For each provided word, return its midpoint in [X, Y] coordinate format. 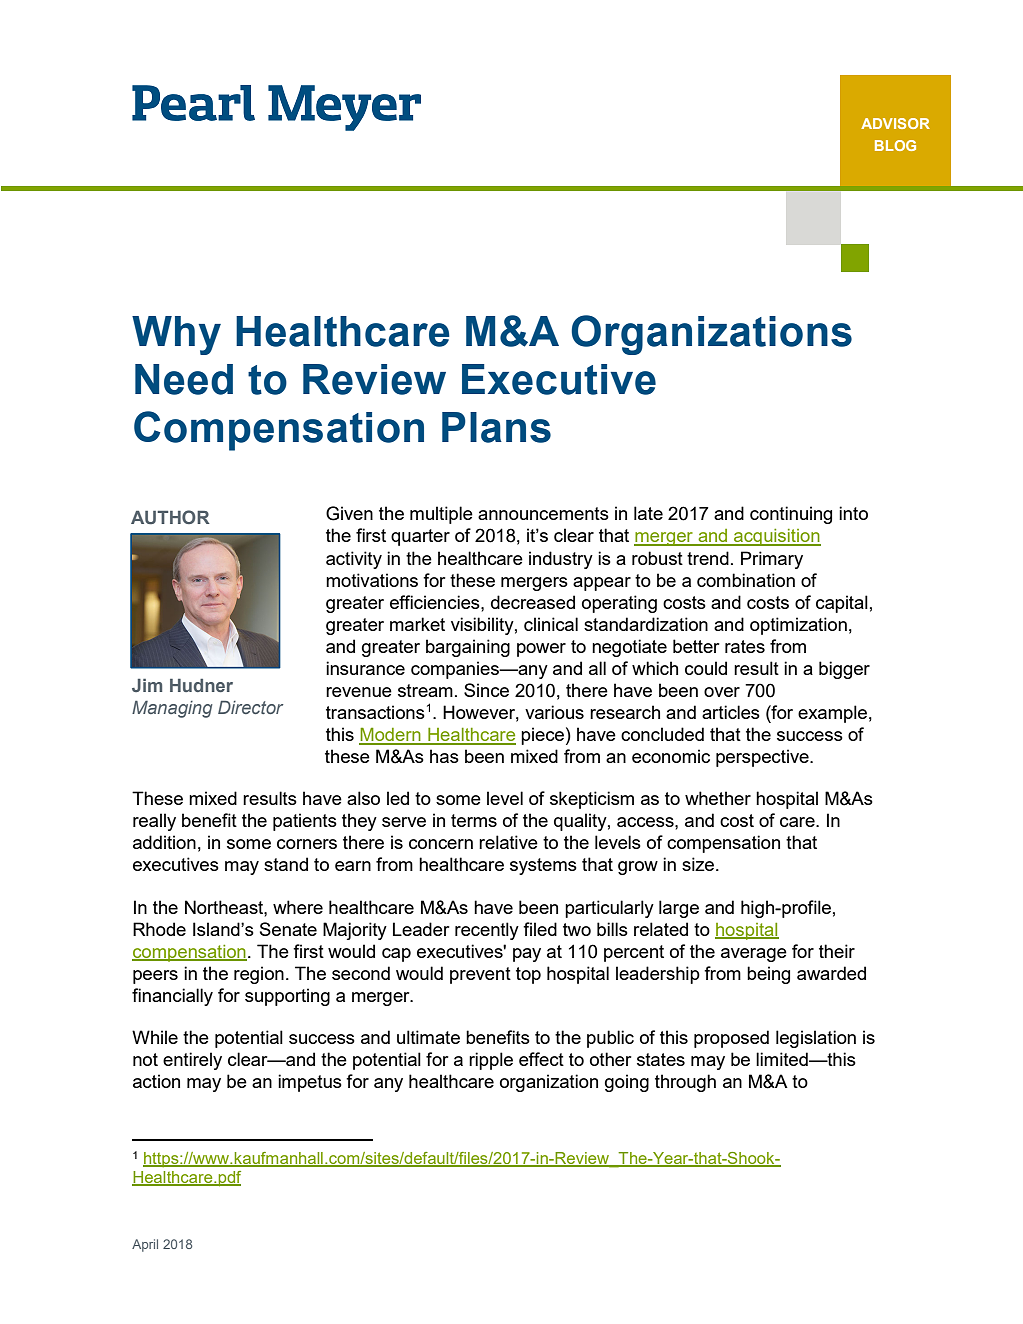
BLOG [895, 145]
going [627, 1083]
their [837, 951]
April [145, 1245]
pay [527, 955]
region [259, 975]
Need [184, 379]
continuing [791, 515]
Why [176, 335]
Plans [496, 427]
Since [486, 690]
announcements [543, 513]
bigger [844, 670]
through [685, 1083]
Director [250, 707]
